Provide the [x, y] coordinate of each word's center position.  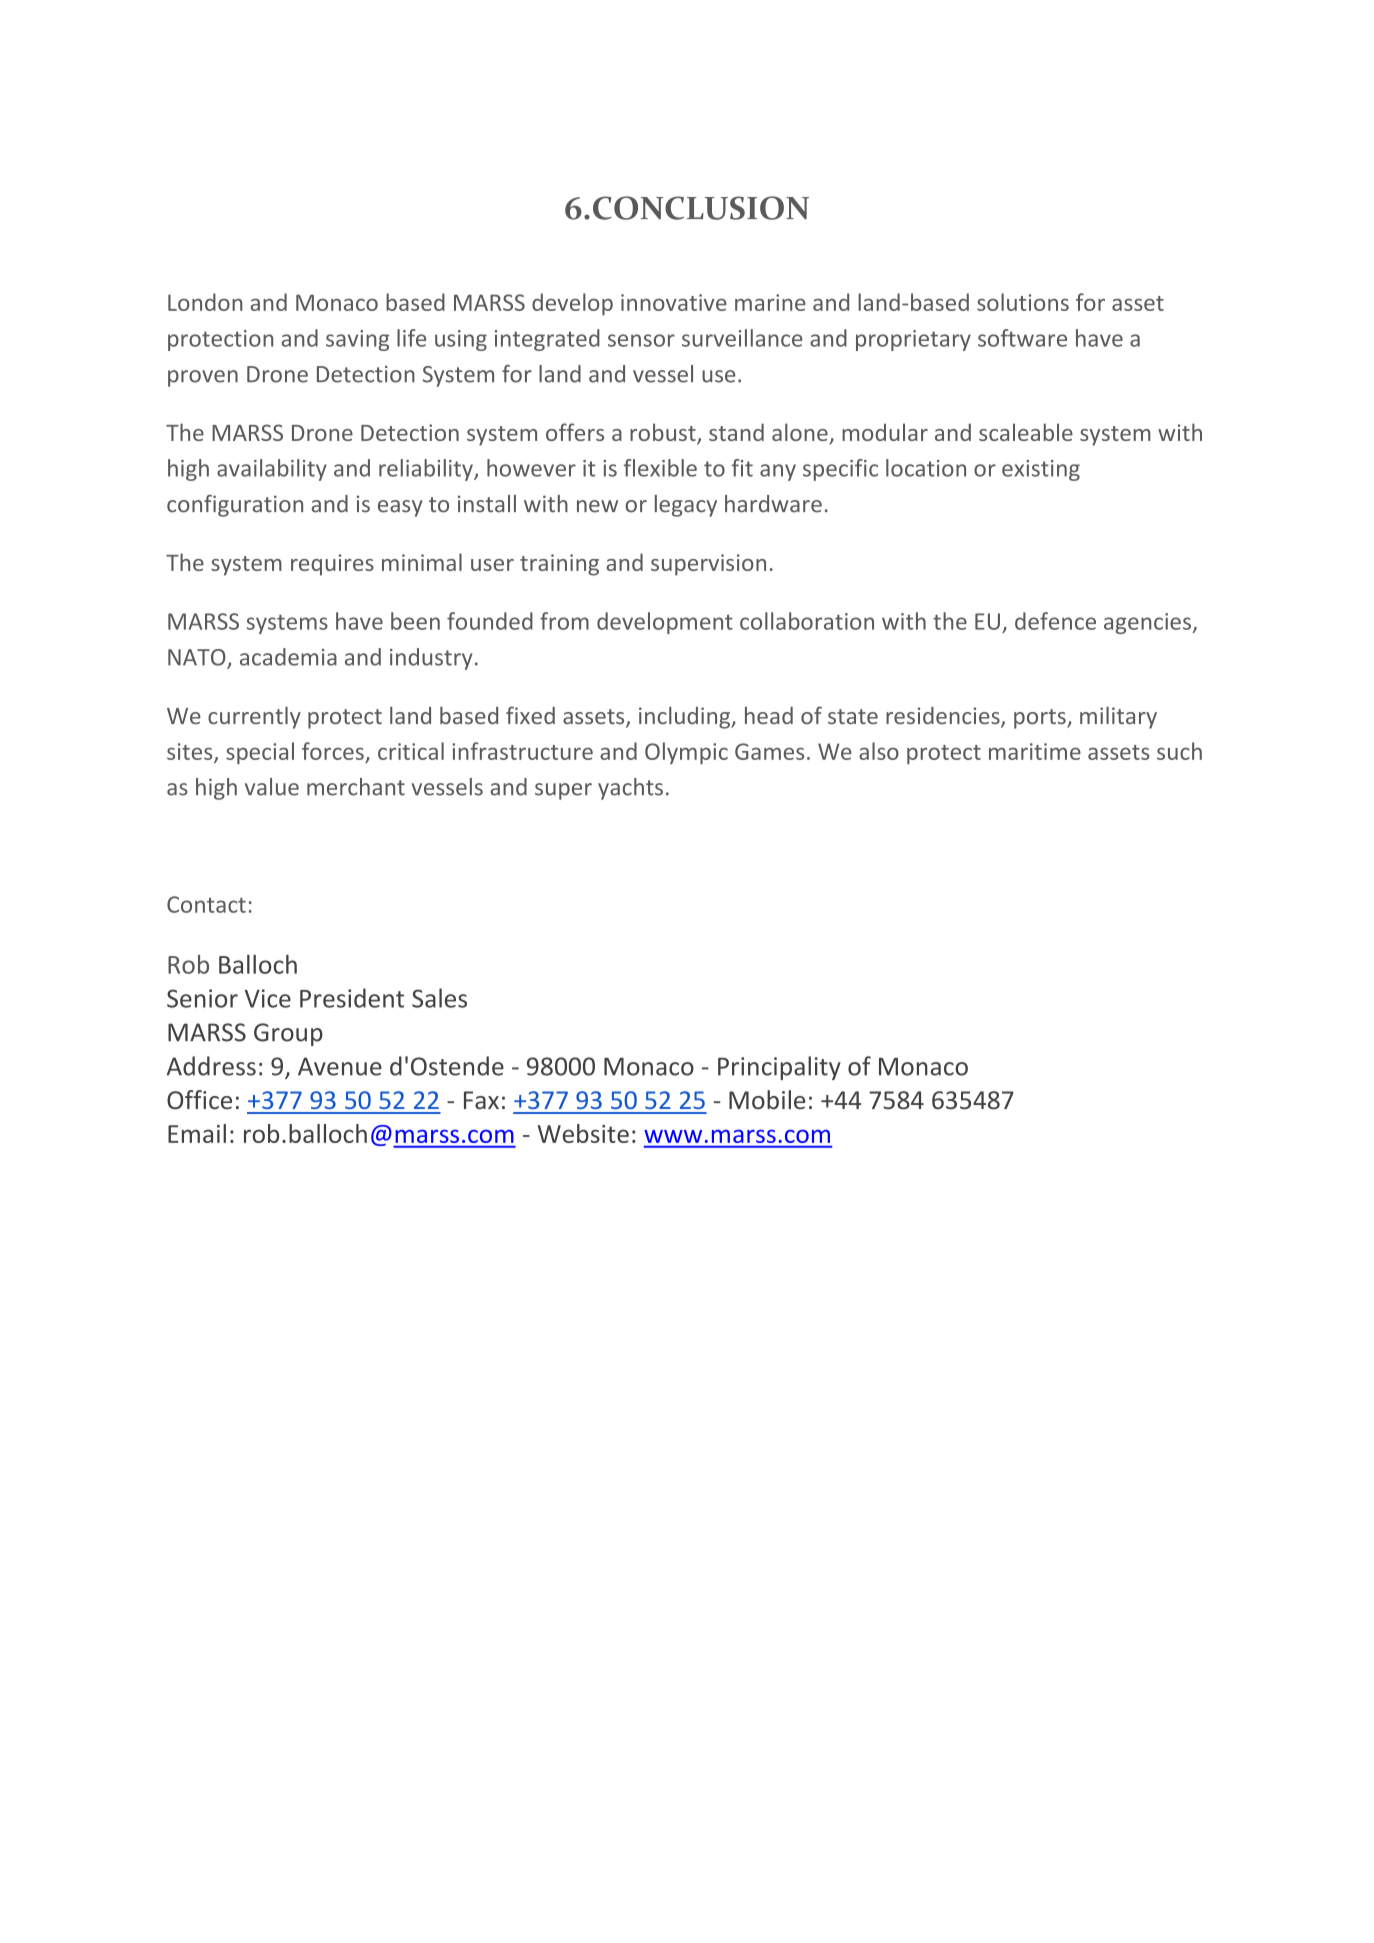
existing [1041, 470]
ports [1041, 719]
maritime [1035, 751]
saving [357, 340]
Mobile [767, 1100]
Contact [206, 904]
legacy [686, 506]
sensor [641, 340]
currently [254, 718]
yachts [630, 789]
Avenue [340, 1066]
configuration [235, 506]
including [686, 718]
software [1022, 338]
